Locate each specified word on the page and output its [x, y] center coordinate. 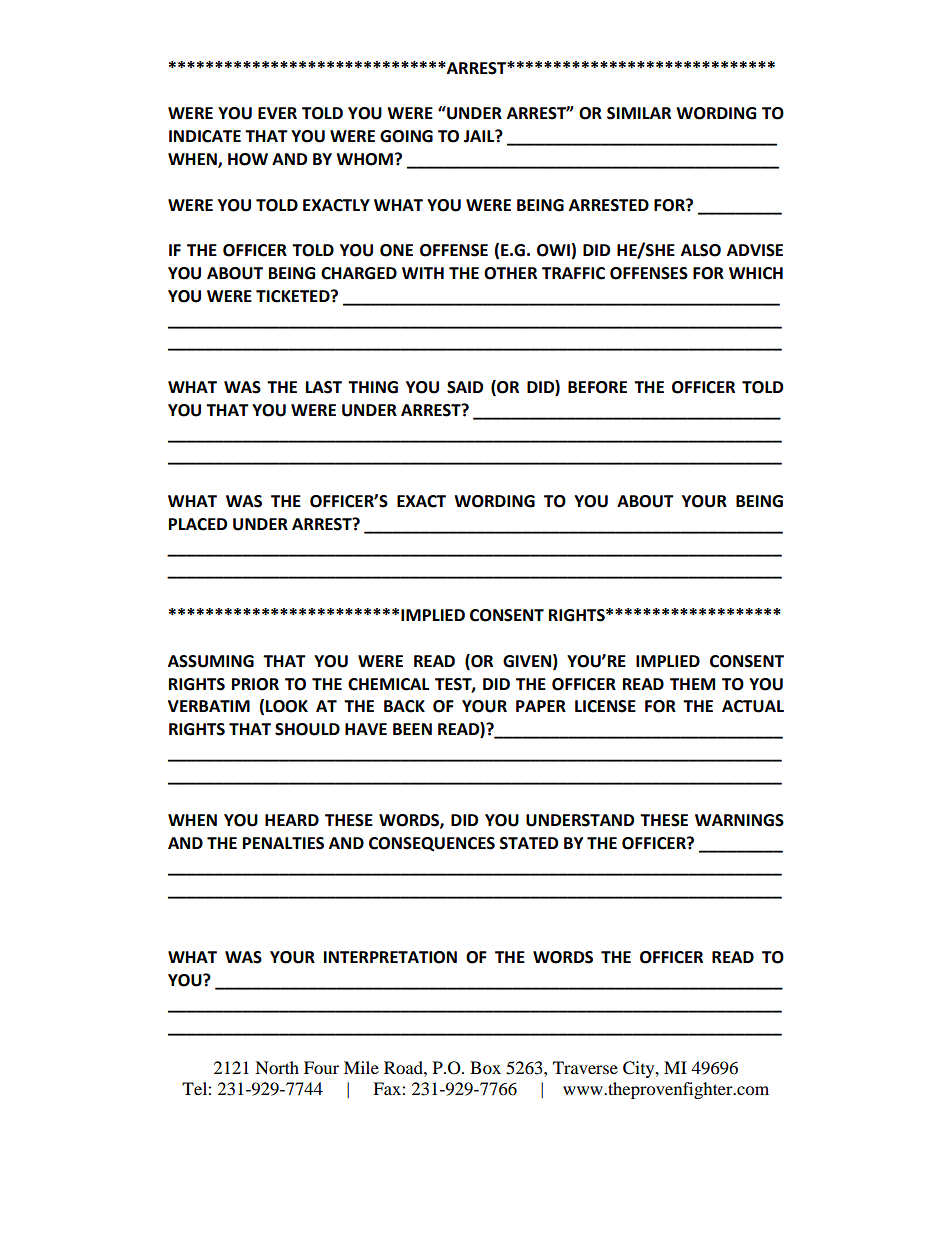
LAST [324, 387]
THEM [692, 684]
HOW [248, 159]
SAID [465, 387]
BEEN [412, 729]
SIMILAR [639, 113]
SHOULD [307, 729]
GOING [406, 136]
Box [485, 1067]
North [277, 1067]
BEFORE [597, 387]
